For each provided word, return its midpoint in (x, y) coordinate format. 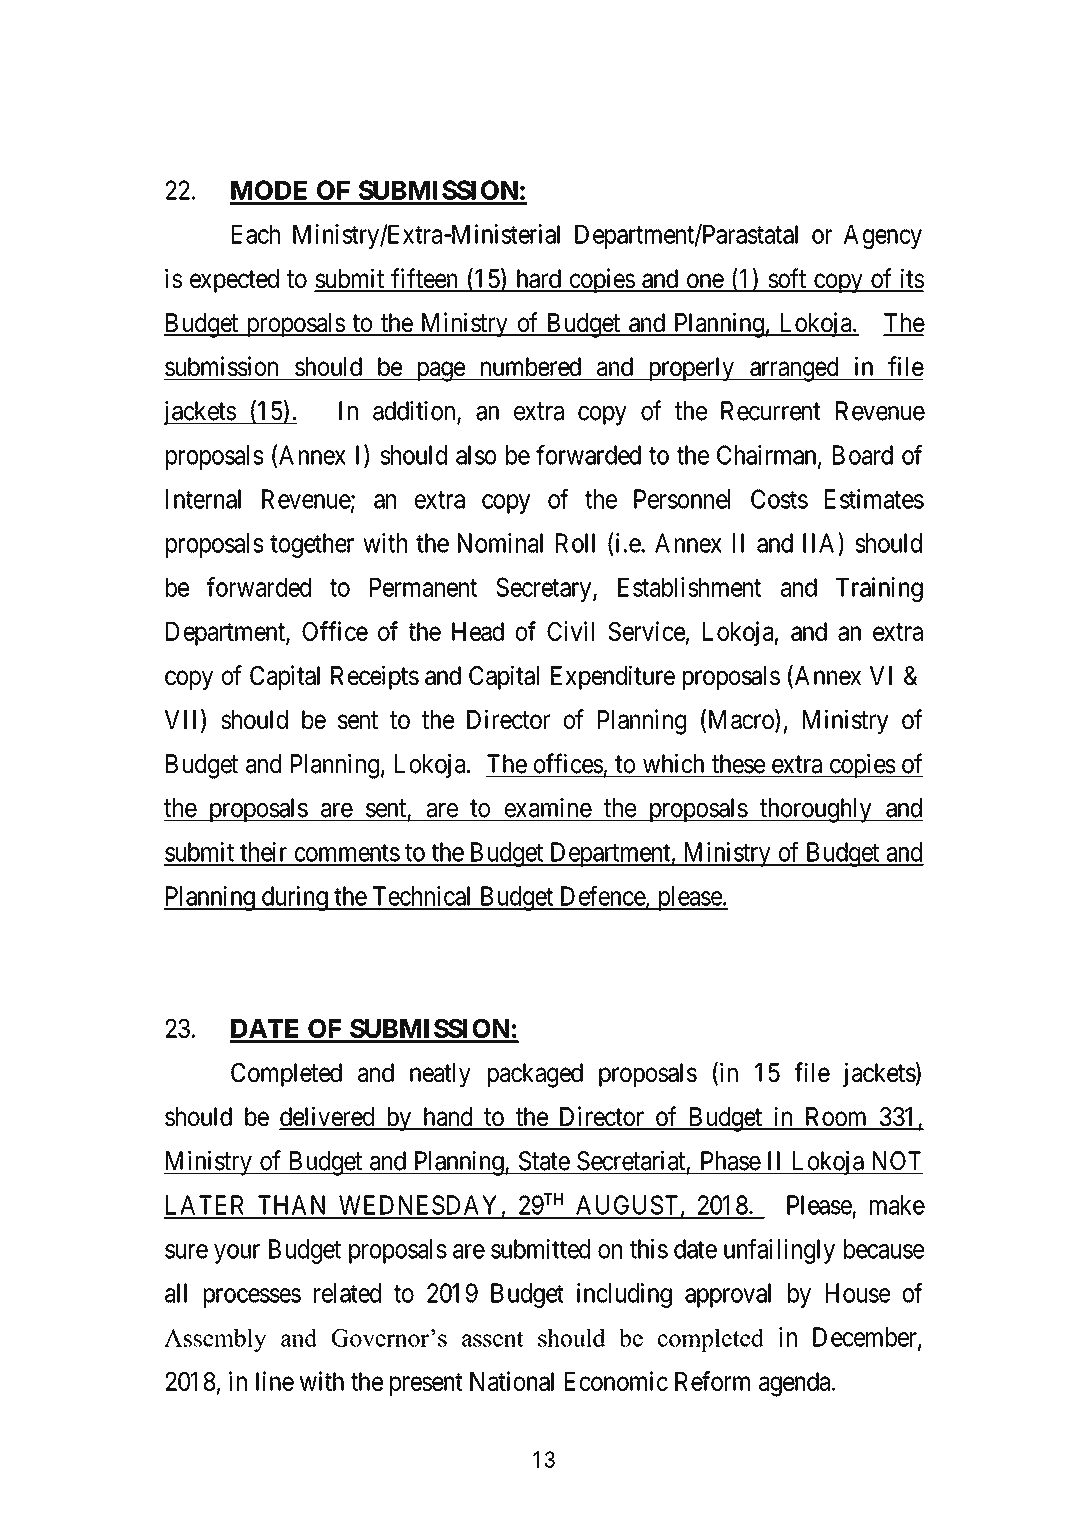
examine (548, 808)
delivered (328, 1117)
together (312, 545)
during (295, 898)
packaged (535, 1075)
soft (787, 279)
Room (836, 1118)
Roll (575, 543)
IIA (821, 543)
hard (538, 280)
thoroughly (816, 810)
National (512, 1381)
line (275, 1381)
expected (234, 281)
